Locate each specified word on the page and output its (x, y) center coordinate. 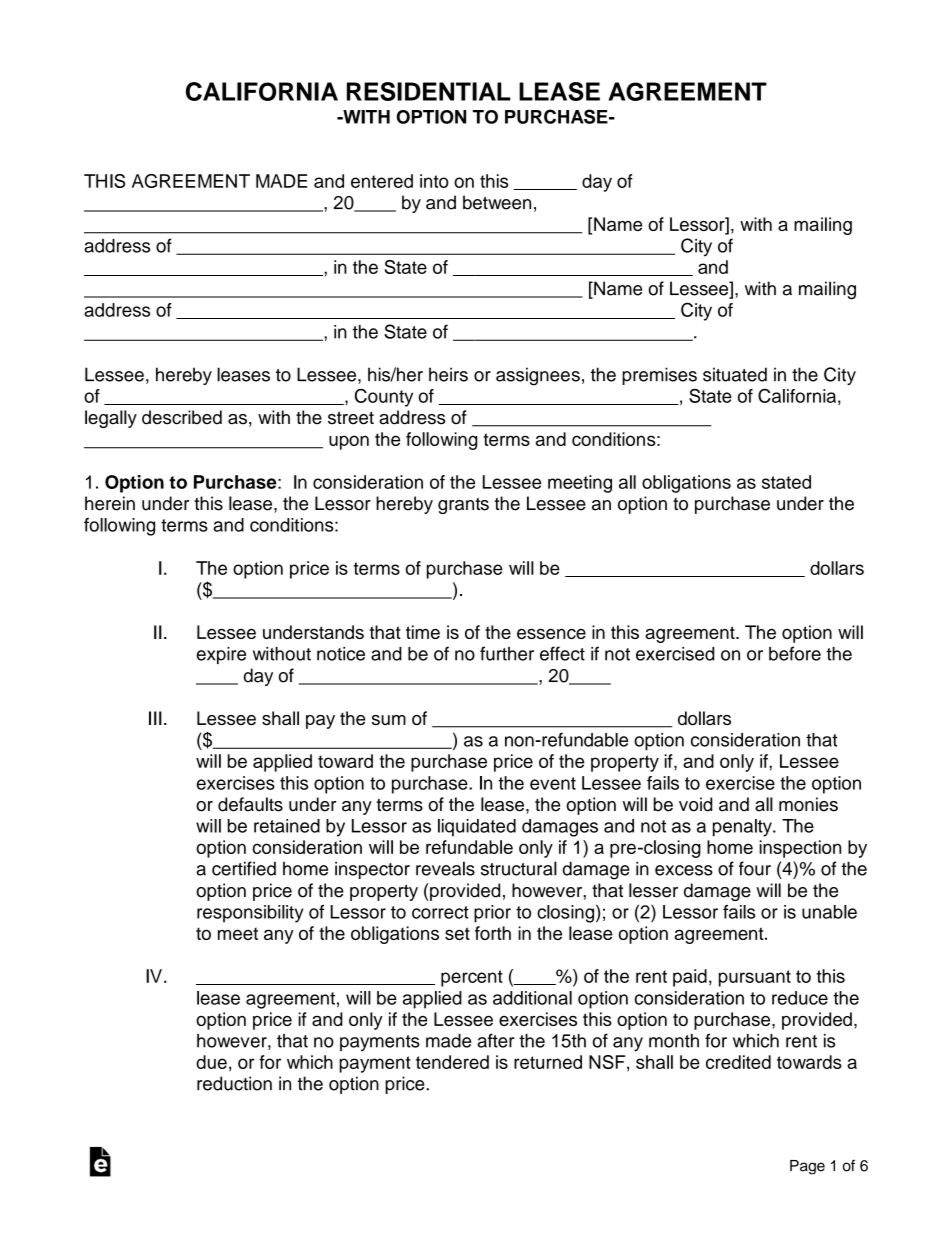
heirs (448, 374)
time (423, 632)
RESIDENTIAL (429, 91)
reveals (445, 868)
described (182, 417)
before (795, 653)
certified (244, 868)
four (755, 868)
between (497, 202)
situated (735, 374)
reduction (234, 1083)
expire (221, 655)
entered (382, 181)
